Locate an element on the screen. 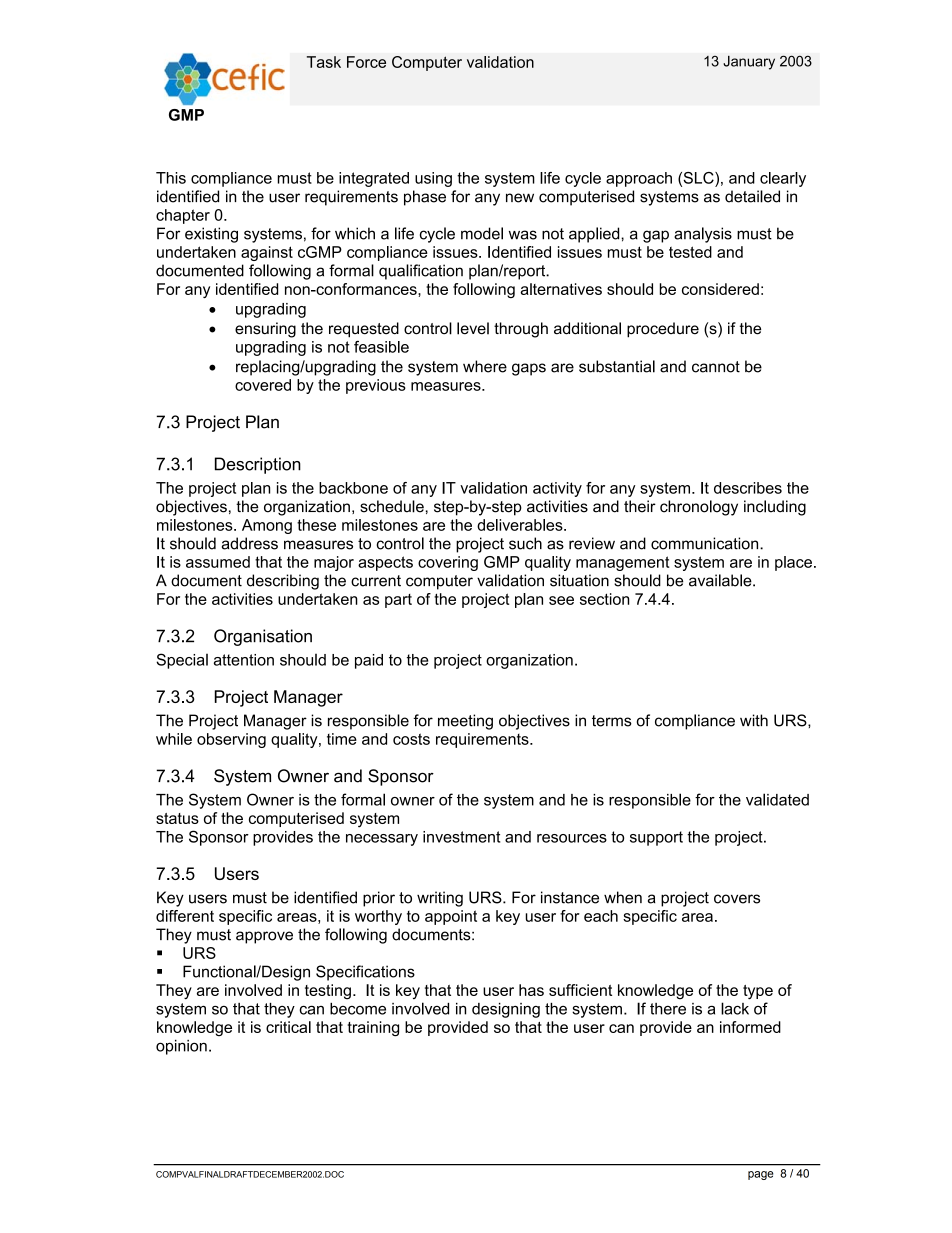 The image size is (952, 1233). training is located at coordinates (373, 1029).
